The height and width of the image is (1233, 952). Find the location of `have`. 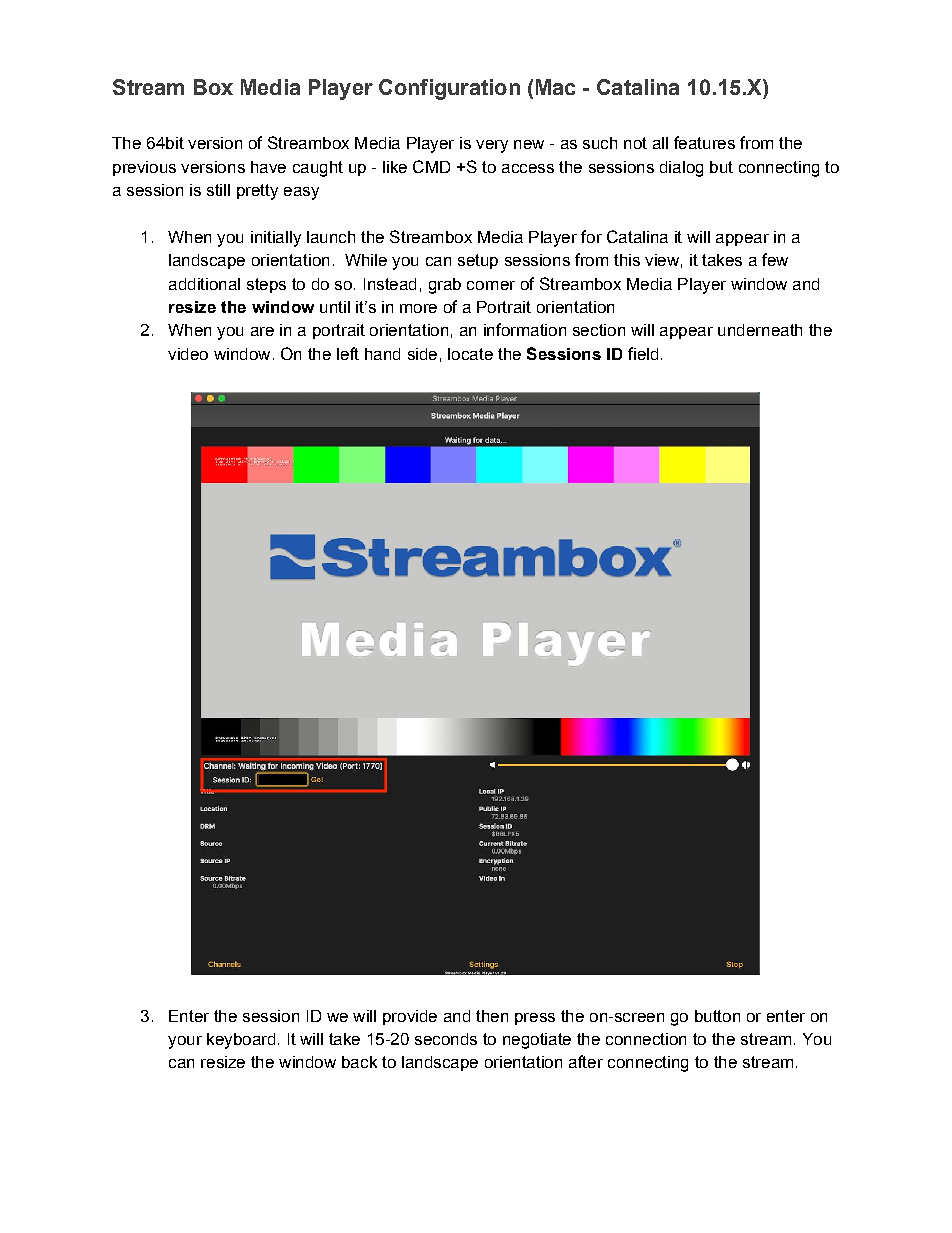

have is located at coordinates (268, 167).
